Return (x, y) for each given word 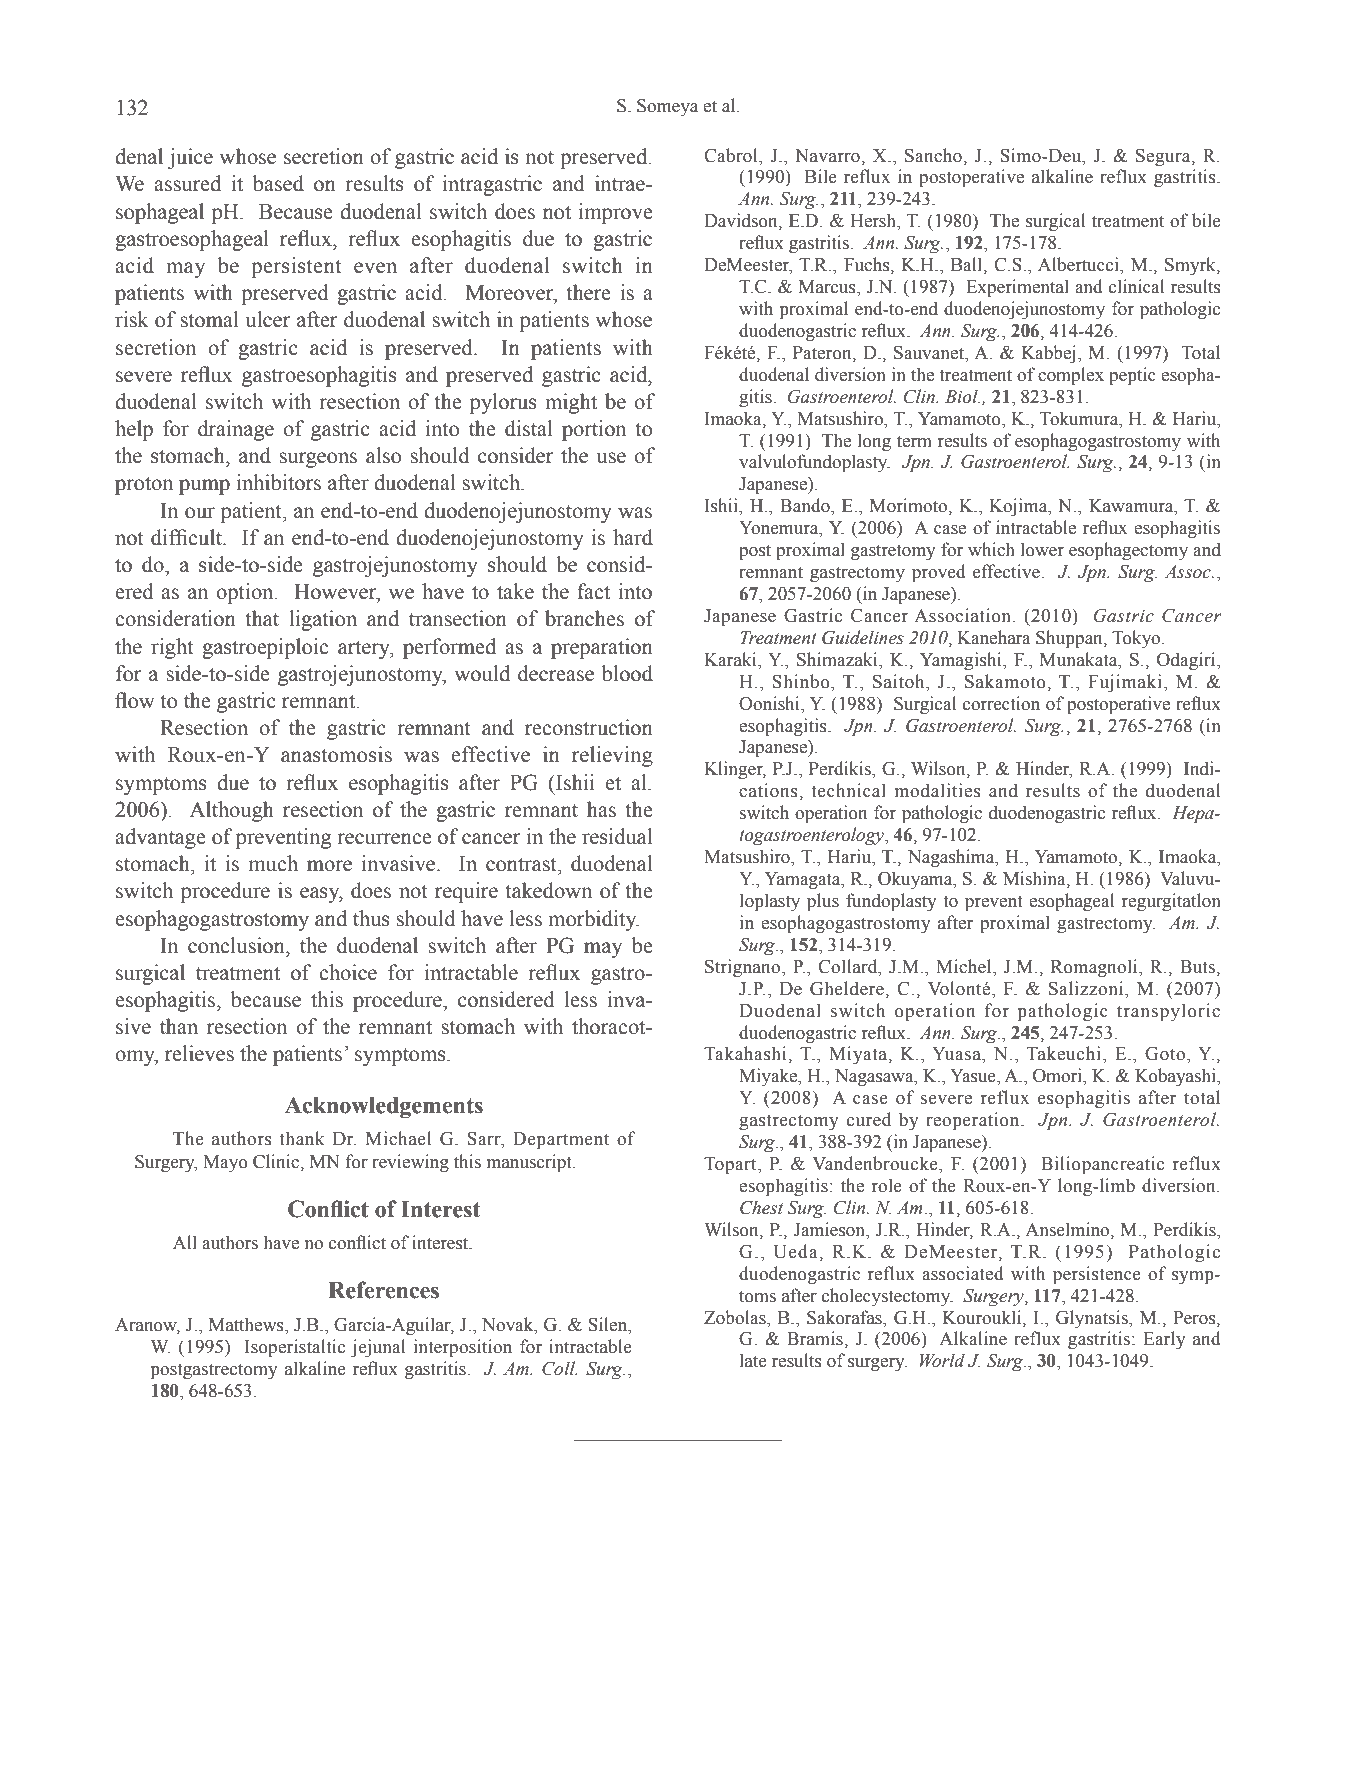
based (278, 183)
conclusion (237, 945)
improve (616, 213)
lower (1042, 549)
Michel (965, 966)
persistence (1097, 1275)
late (753, 1360)
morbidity (593, 920)
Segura (1164, 157)
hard (633, 537)
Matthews (247, 1325)
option (246, 593)
